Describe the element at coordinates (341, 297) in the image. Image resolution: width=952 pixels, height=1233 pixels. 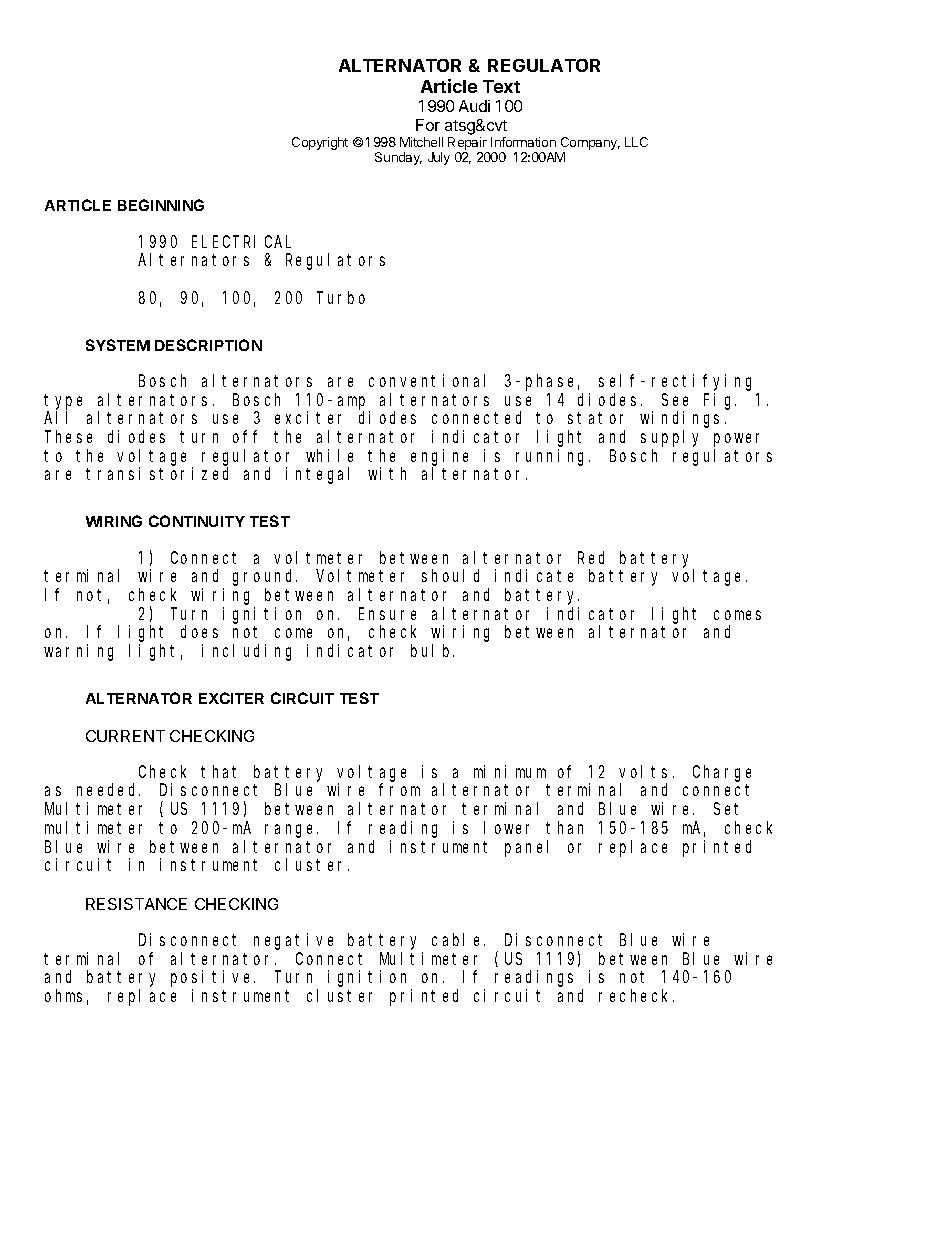
I see `Turbo` at that location.
